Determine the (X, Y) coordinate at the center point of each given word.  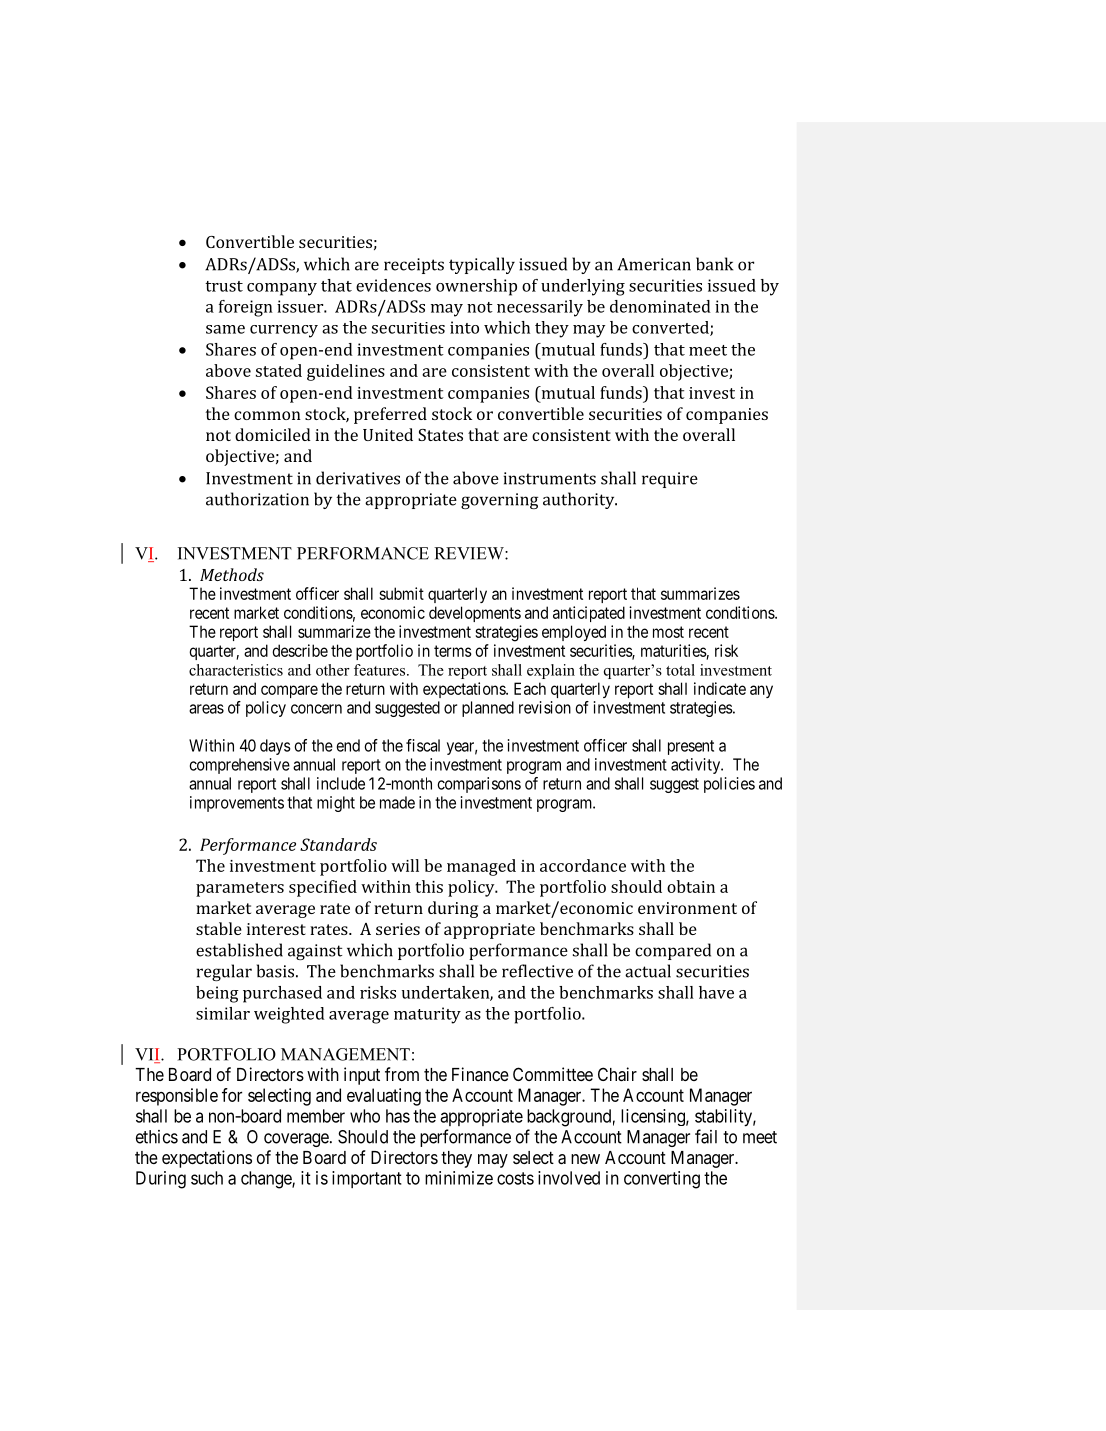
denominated (660, 306)
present (691, 747)
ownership (476, 287)
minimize (459, 1178)
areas (206, 709)
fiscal (423, 745)
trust (224, 286)
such (207, 1178)
